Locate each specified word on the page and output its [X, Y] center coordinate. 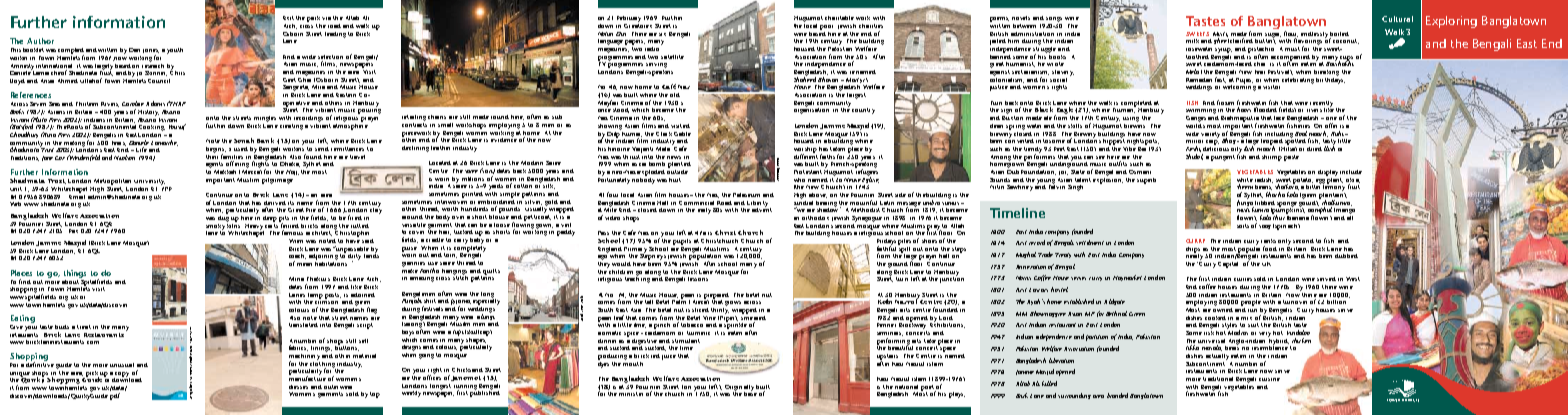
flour [1291, 34]
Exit [288, 18]
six [662, 34]
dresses [298, 387]
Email [77, 195]
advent [762, 208]
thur [1279, 216]
